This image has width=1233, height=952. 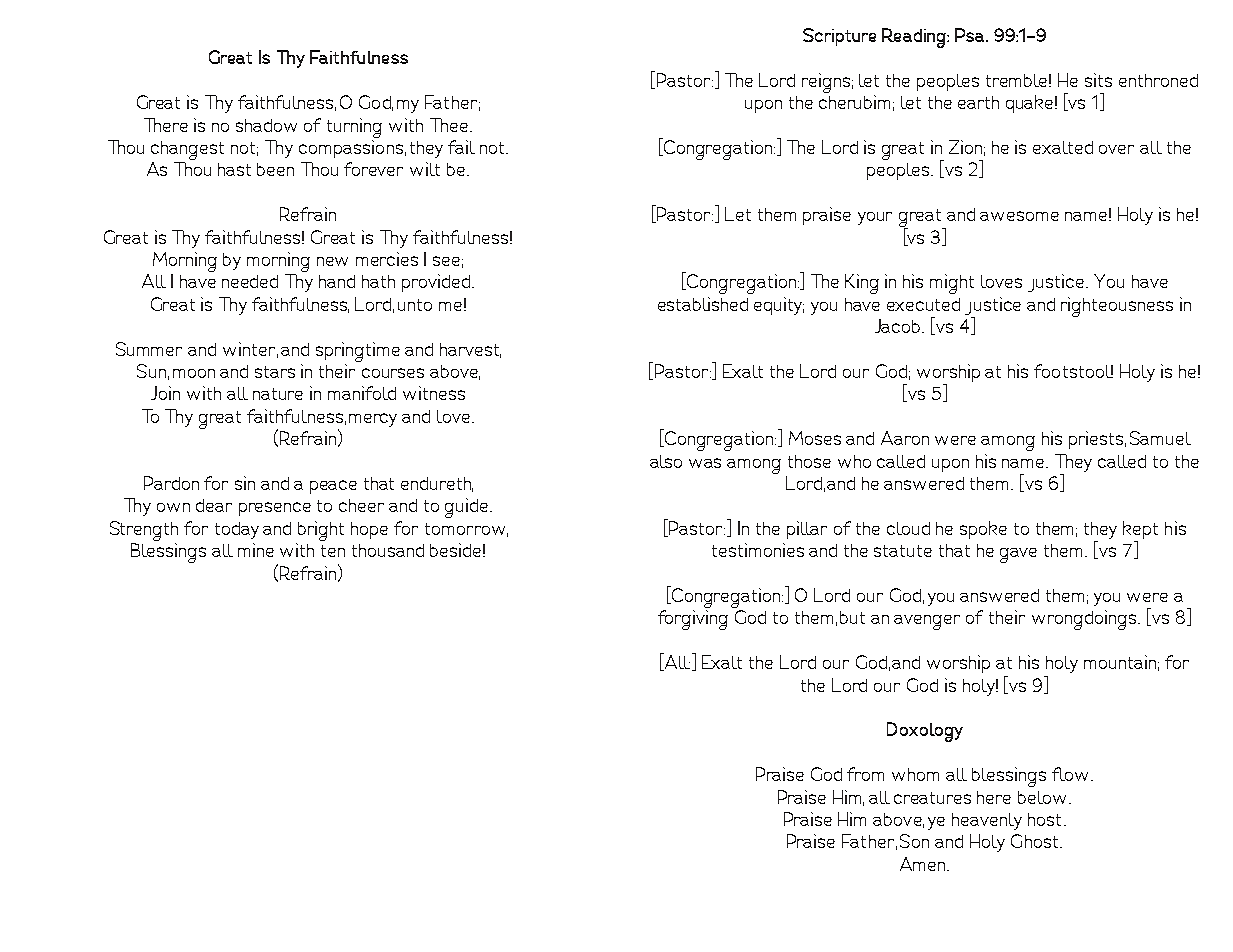 I want to click on mine, so click(x=256, y=550).
